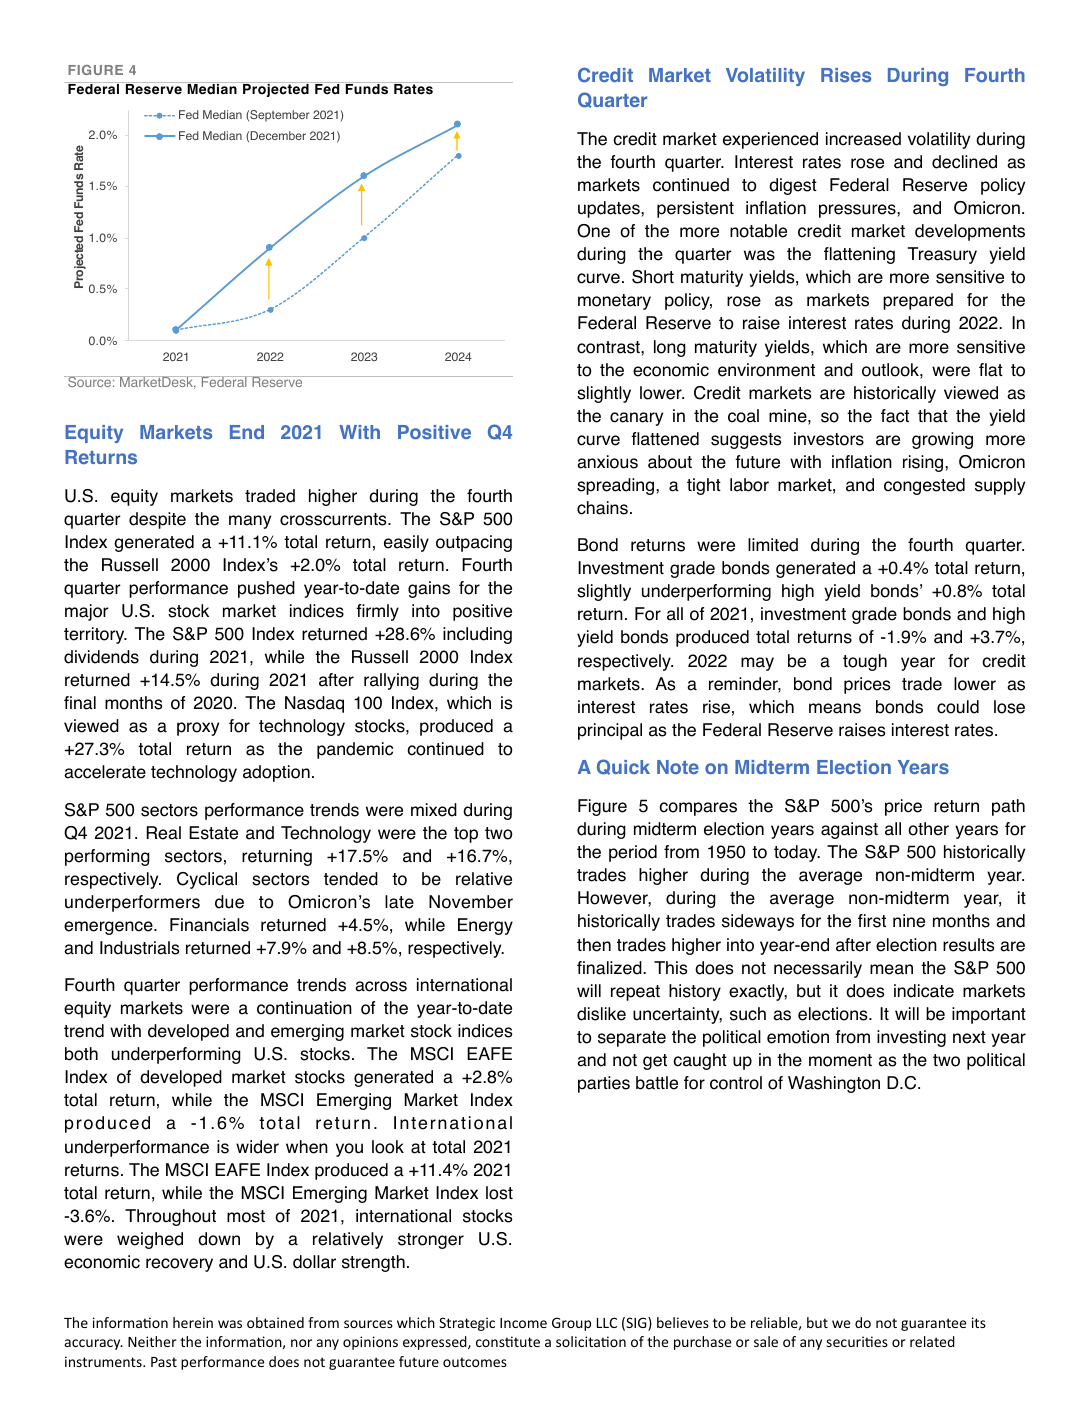 The width and height of the screenshot is (1090, 1410). What do you see at coordinates (607, 462) in the screenshot?
I see `anxious` at bounding box center [607, 462].
